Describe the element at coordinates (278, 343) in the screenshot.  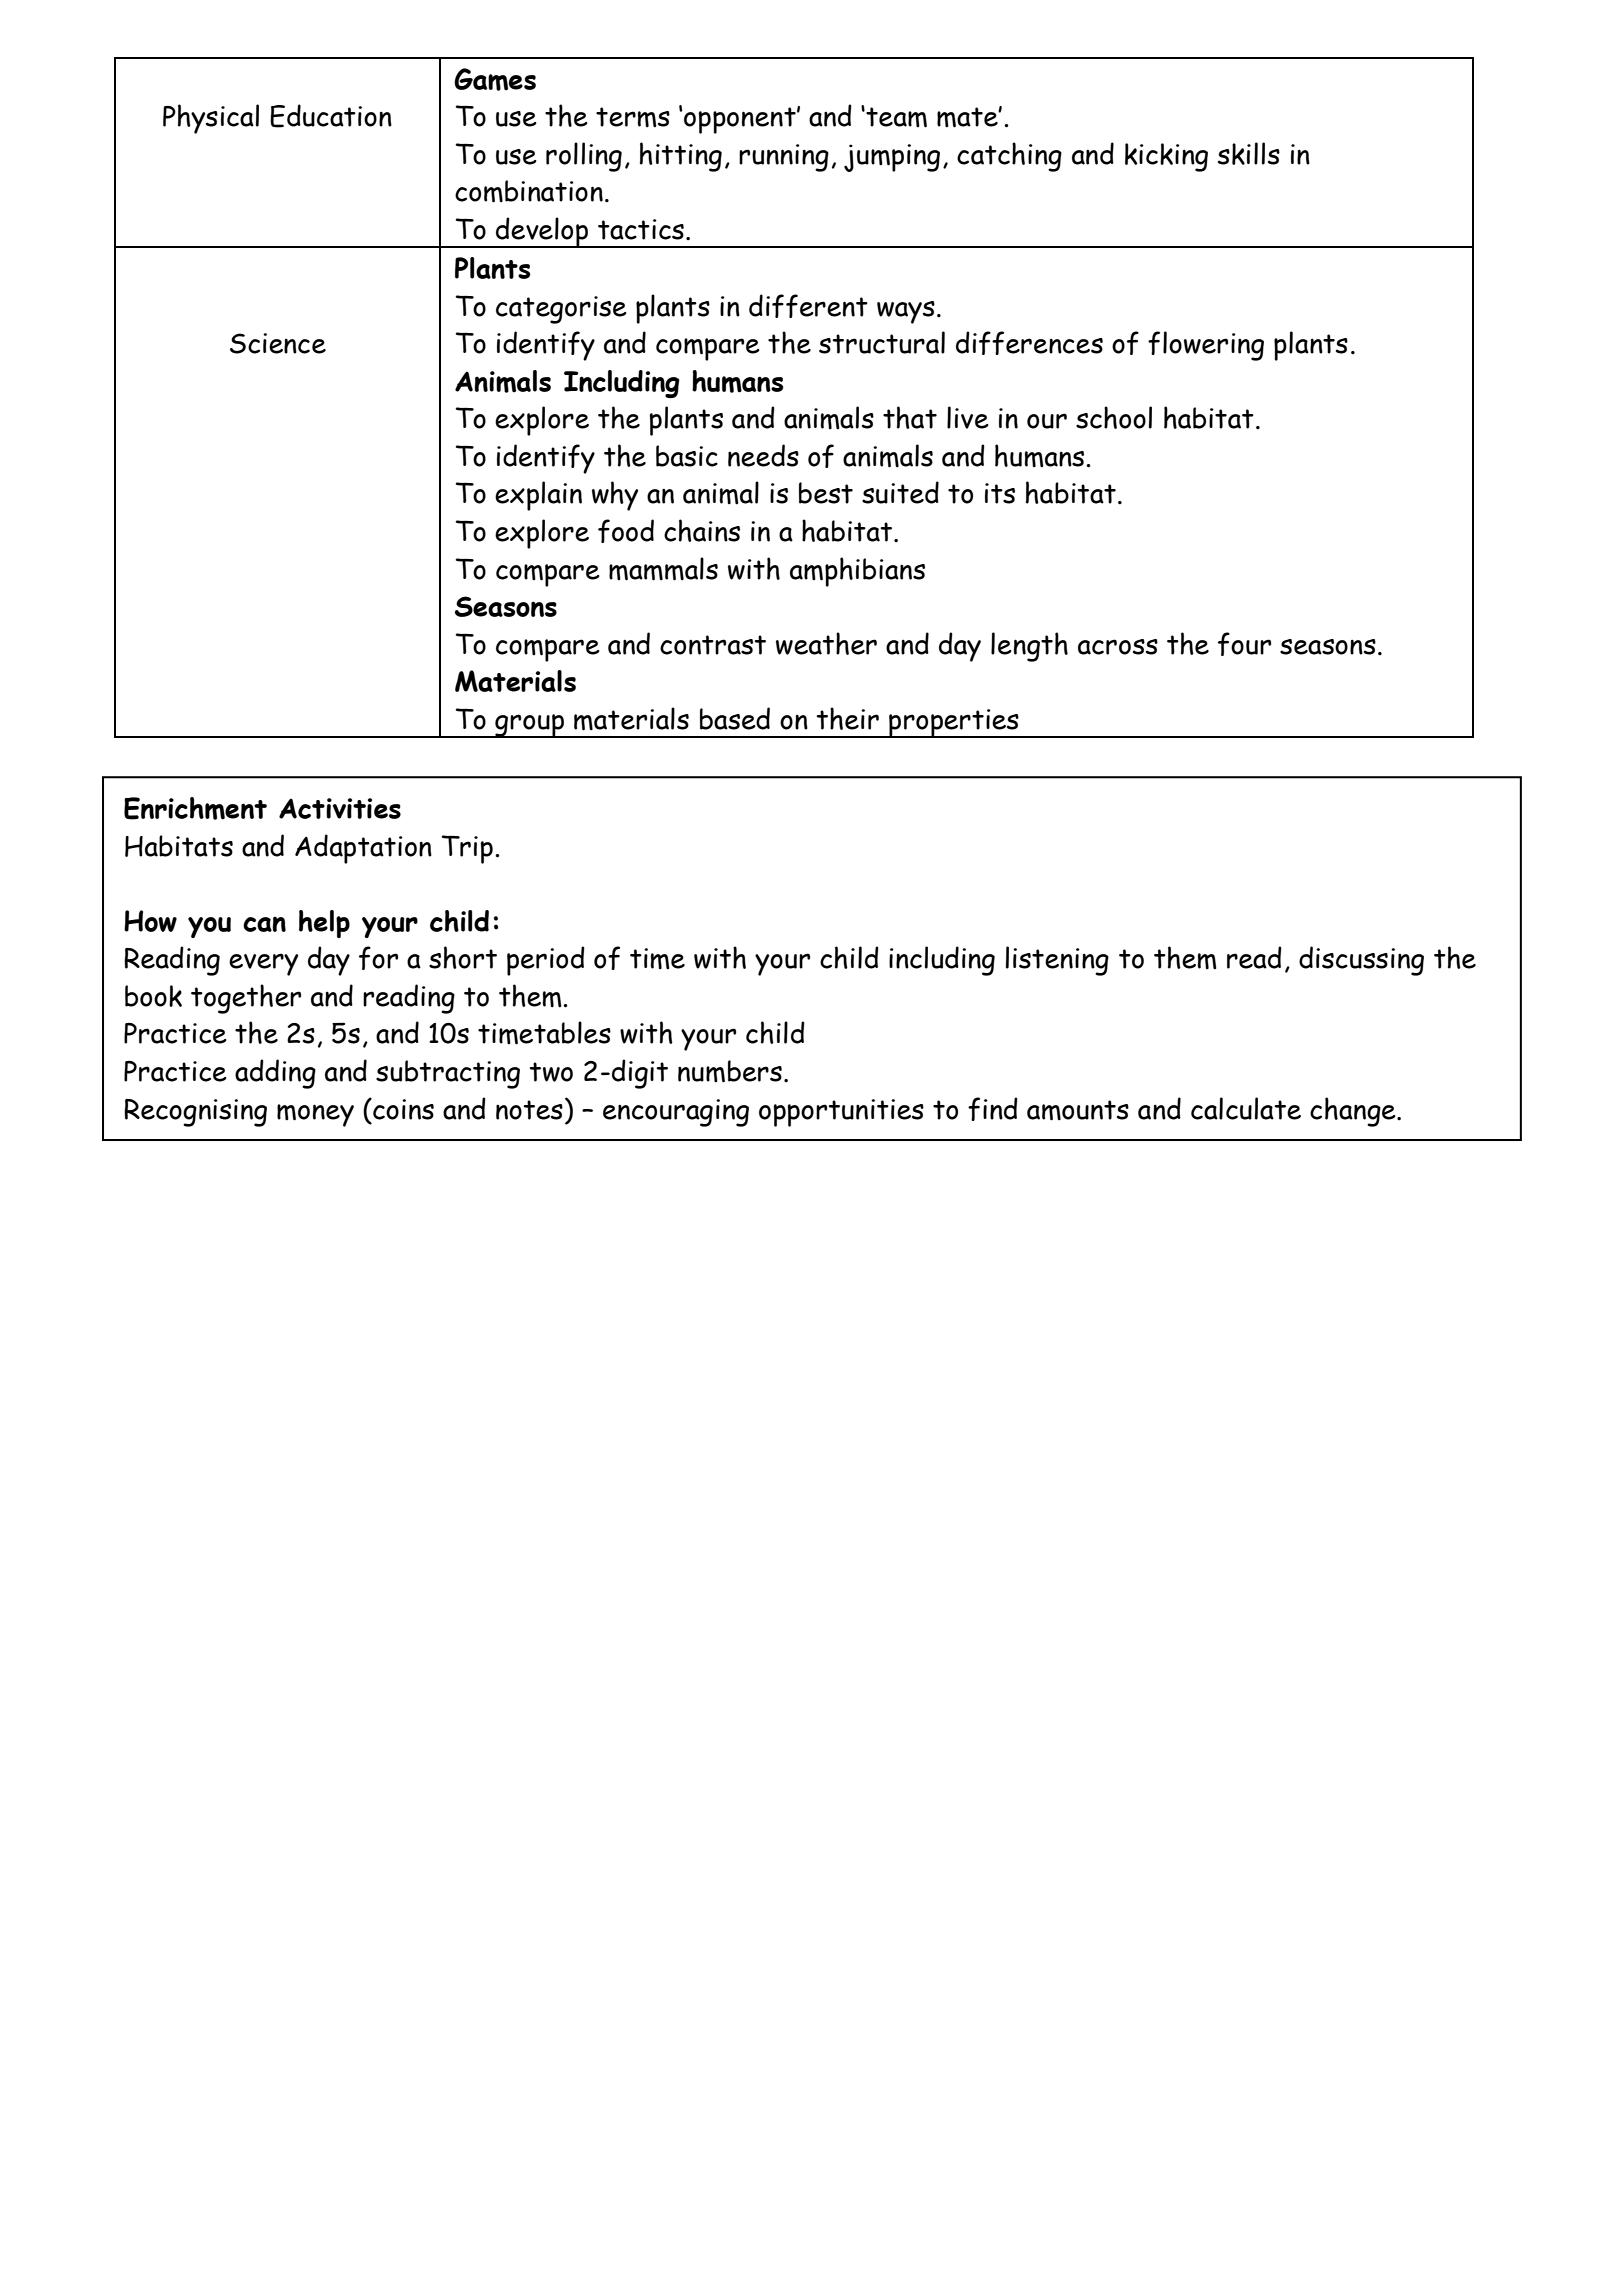
I see `Science` at that location.
